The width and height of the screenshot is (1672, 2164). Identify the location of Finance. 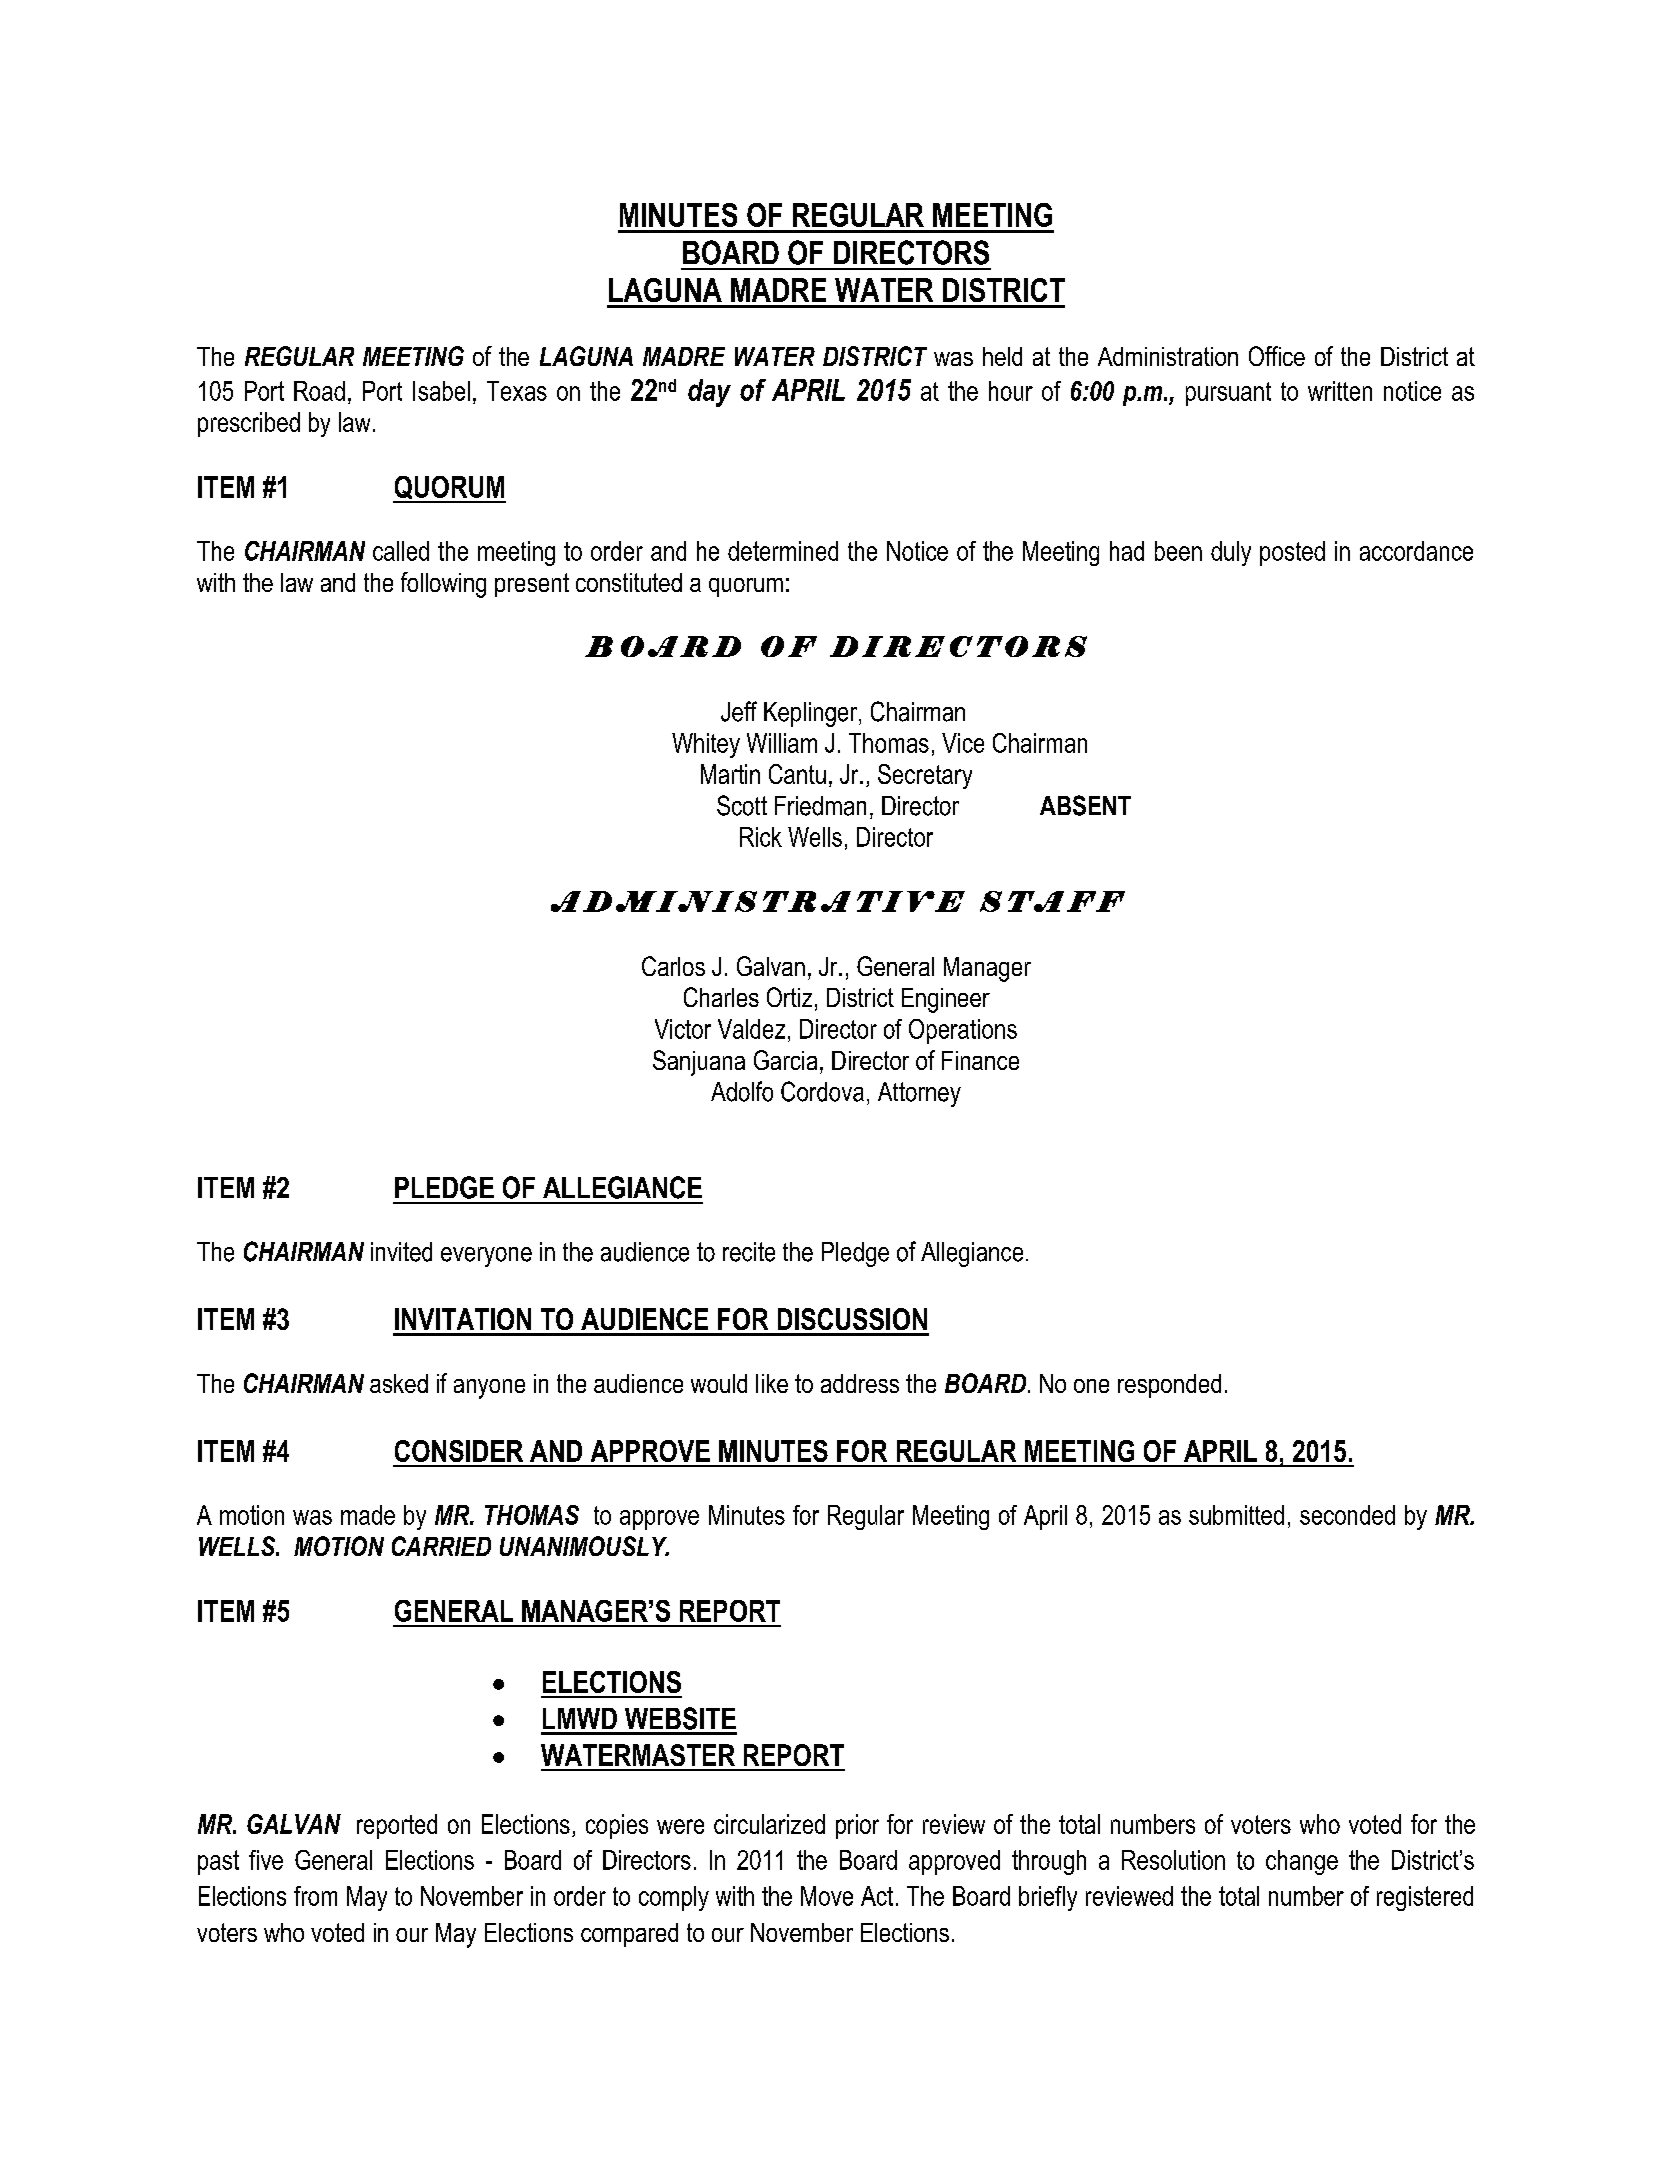
(980, 1060).
